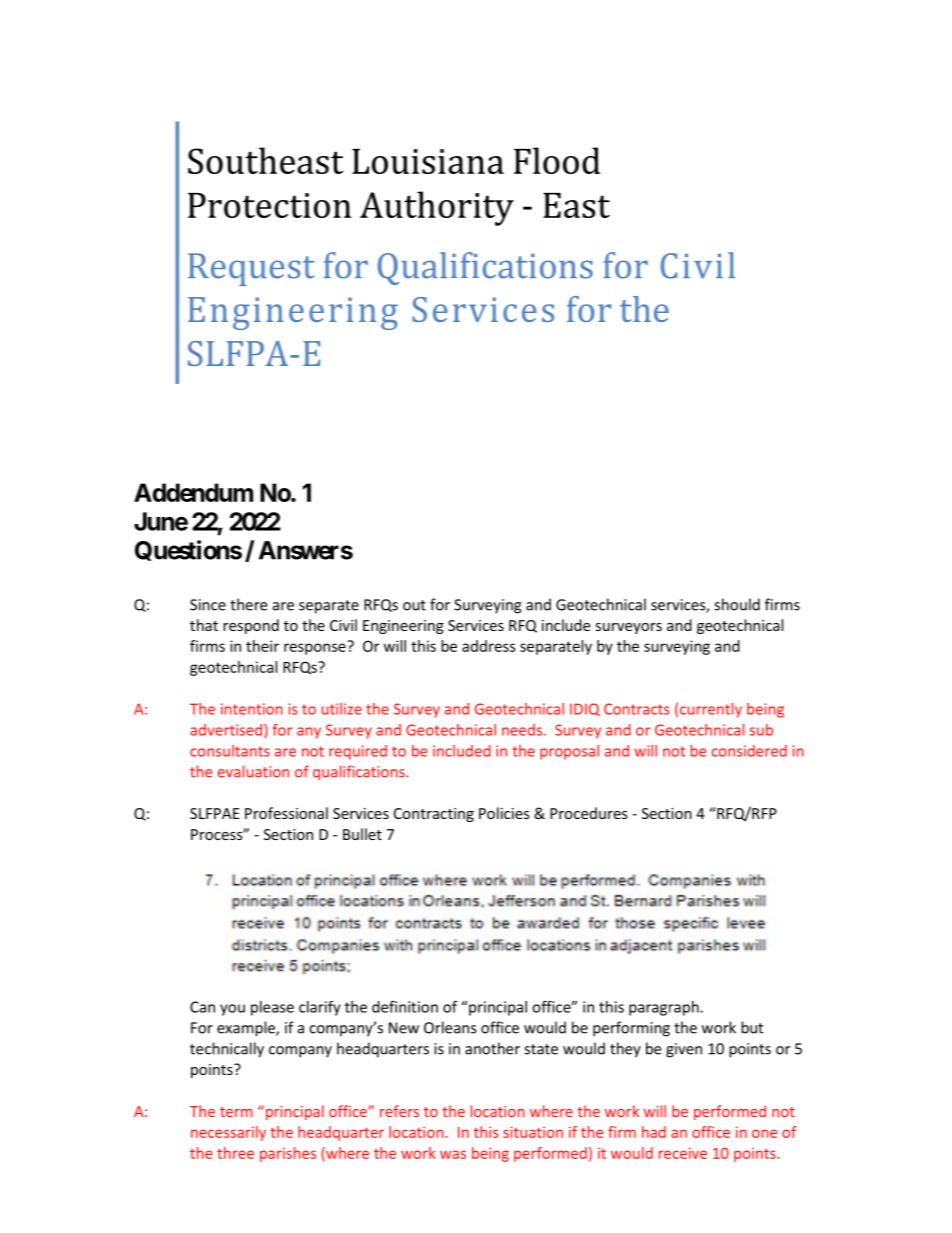 This screenshot has width=952, height=1233. What do you see at coordinates (489, 646) in the screenshot?
I see `address` at bounding box center [489, 646].
